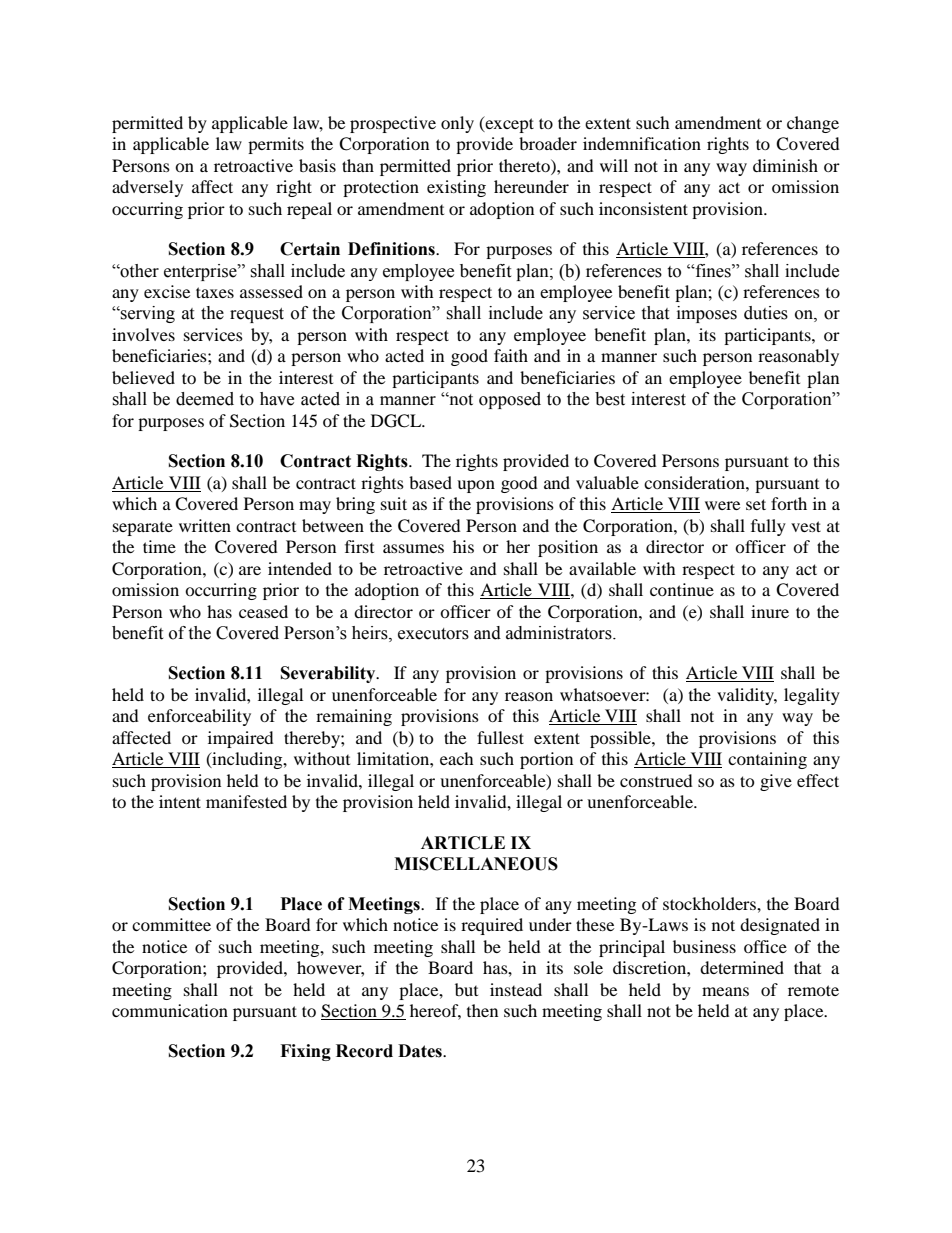 The image size is (952, 1233). What do you see at coordinates (722, 505) in the screenshot?
I see `were` at bounding box center [722, 505].
